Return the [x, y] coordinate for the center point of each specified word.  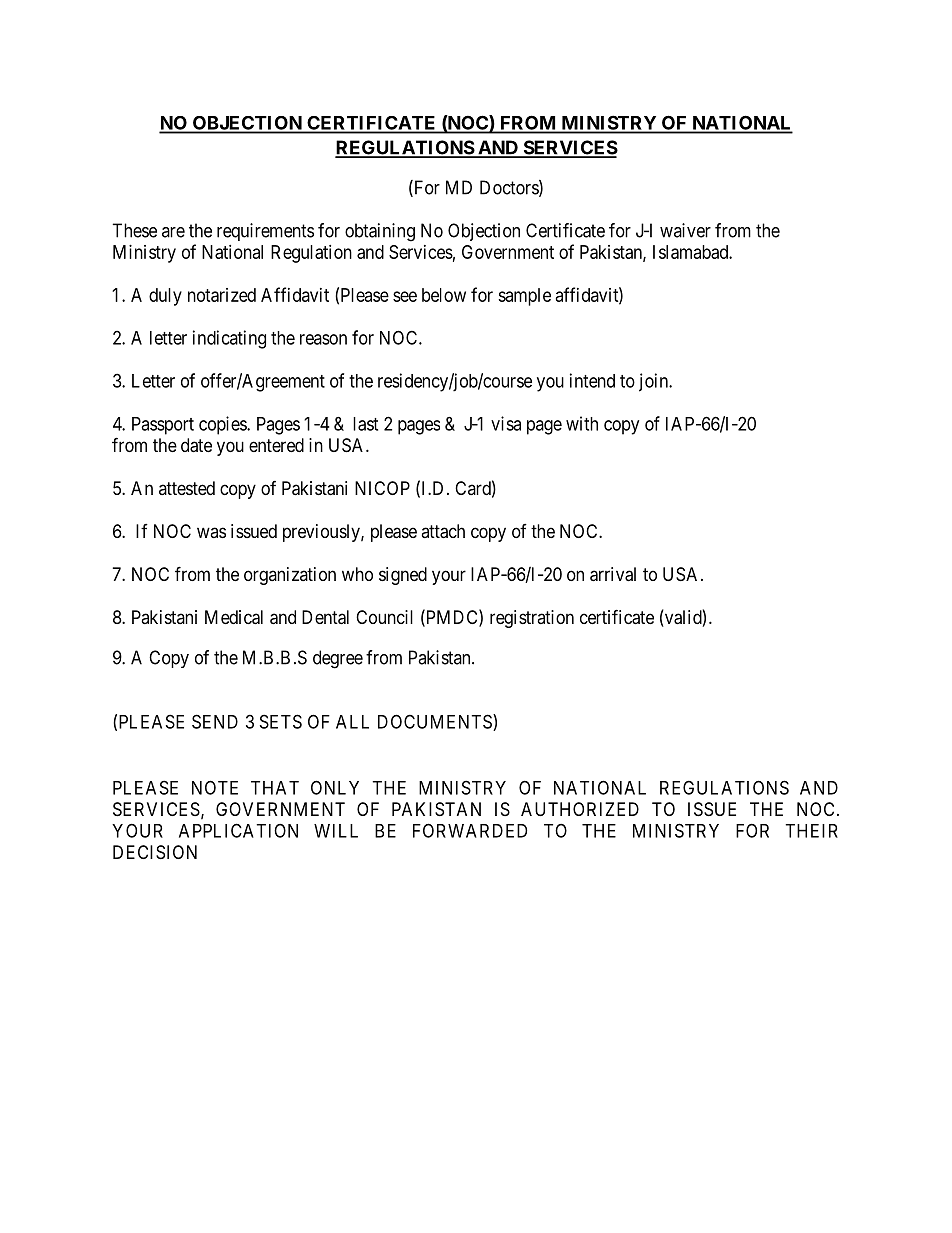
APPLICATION [238, 830]
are [173, 232]
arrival [613, 574]
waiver [685, 230]
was [211, 532]
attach [443, 531]
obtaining [380, 232]
